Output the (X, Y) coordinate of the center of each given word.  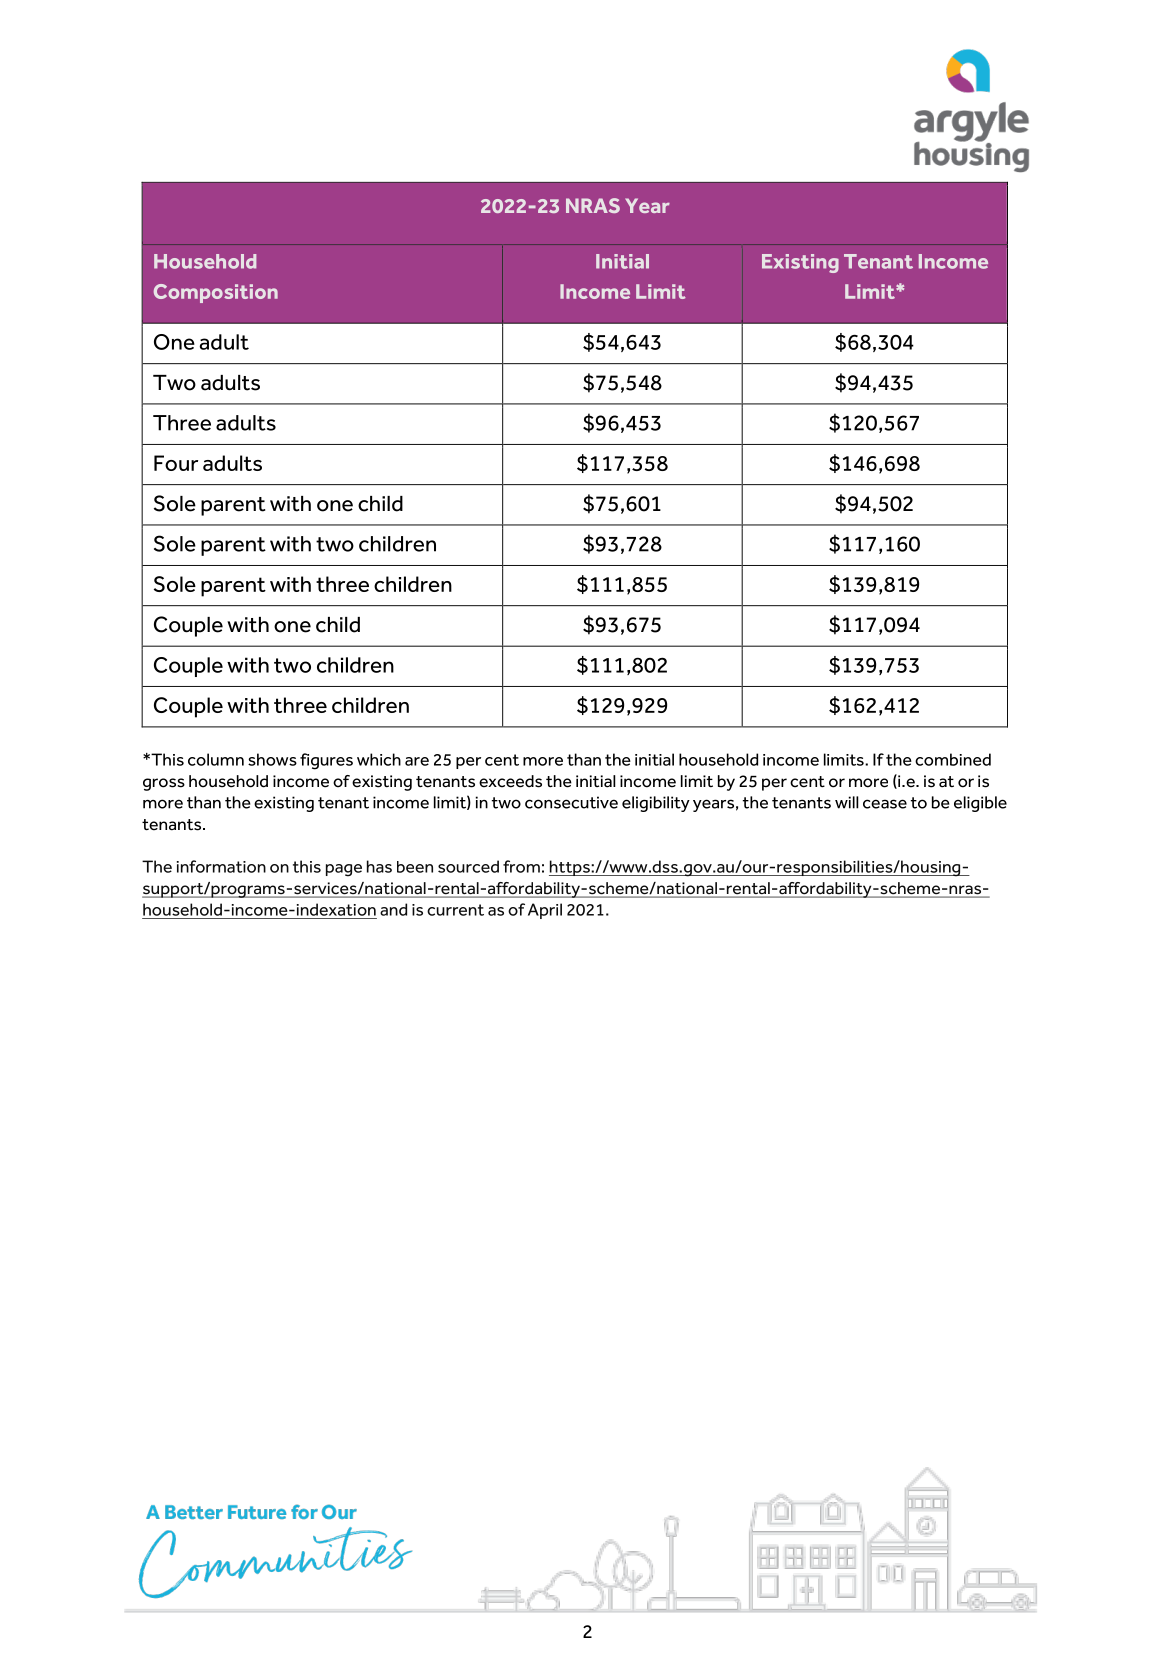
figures (326, 761)
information (221, 866)
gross (164, 784)
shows (272, 759)
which (379, 759)
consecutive (571, 802)
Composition (216, 293)
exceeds (510, 781)
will (847, 802)
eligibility (656, 804)
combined (953, 759)
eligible (980, 804)
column (216, 759)
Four (176, 463)
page (344, 870)
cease (885, 804)
